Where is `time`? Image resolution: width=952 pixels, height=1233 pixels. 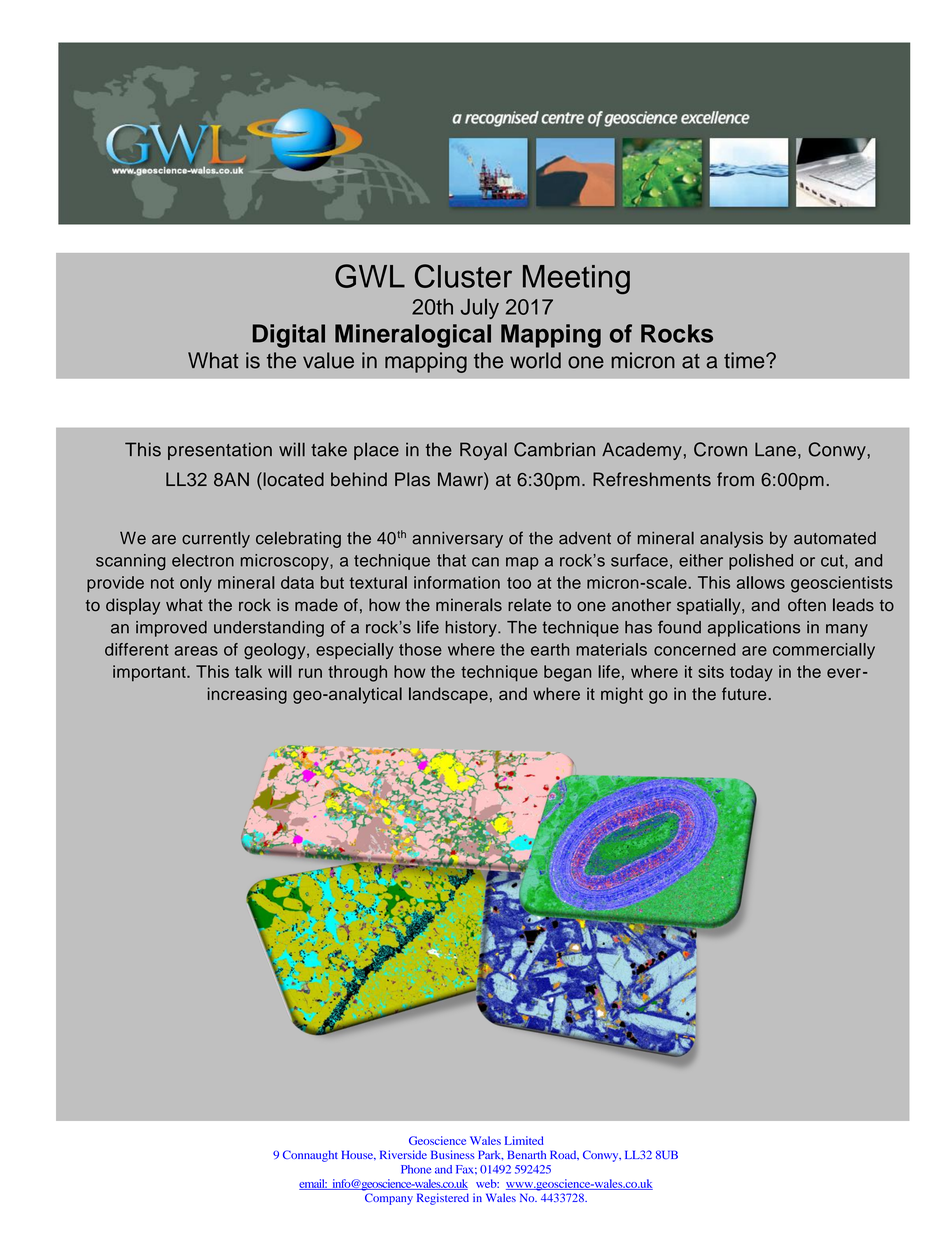 time is located at coordinates (745, 360).
